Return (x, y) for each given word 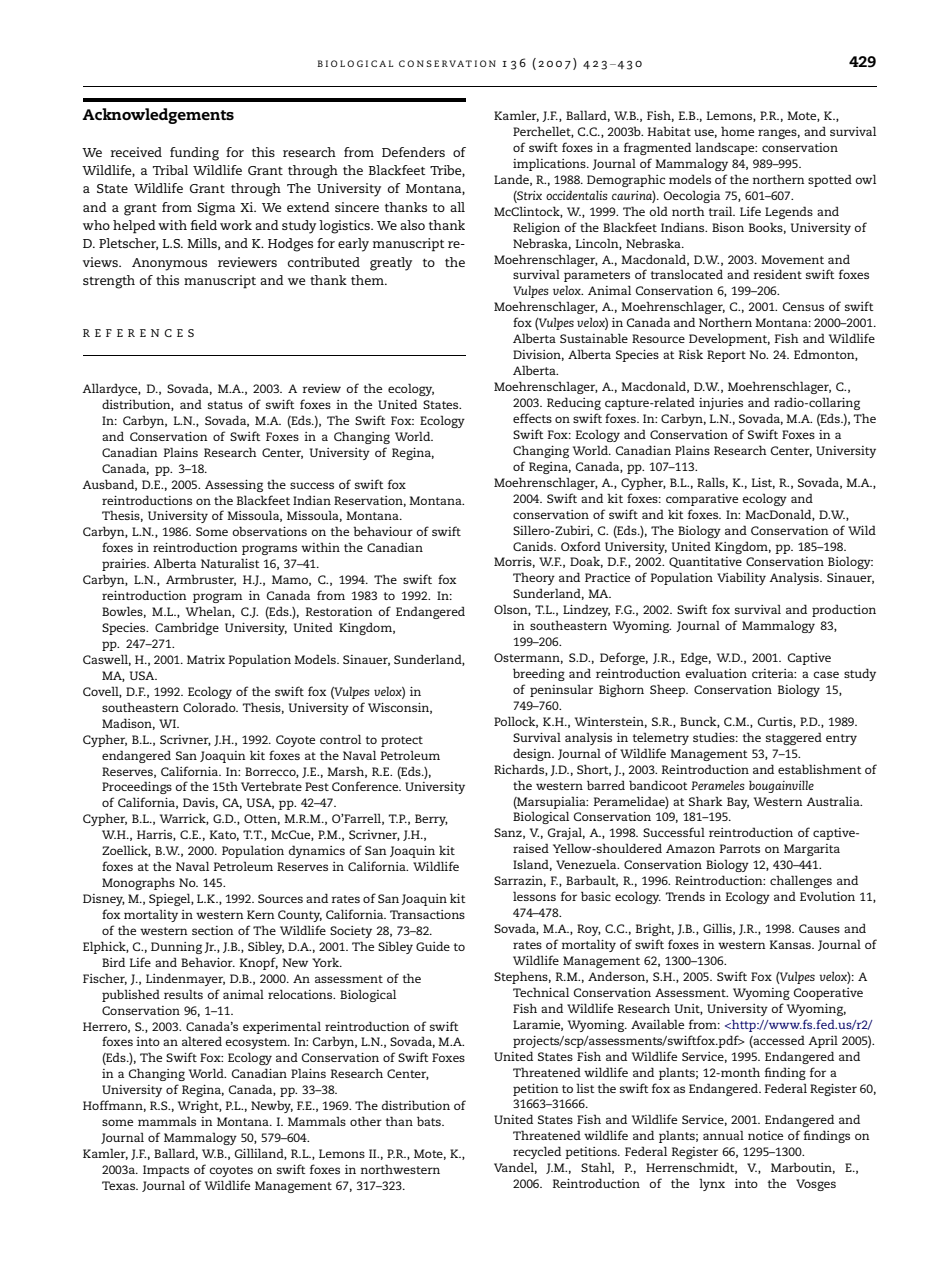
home (737, 131)
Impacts (166, 1171)
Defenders (413, 152)
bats (430, 1121)
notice (765, 1135)
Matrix (206, 659)
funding (194, 154)
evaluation (716, 673)
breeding (539, 674)
